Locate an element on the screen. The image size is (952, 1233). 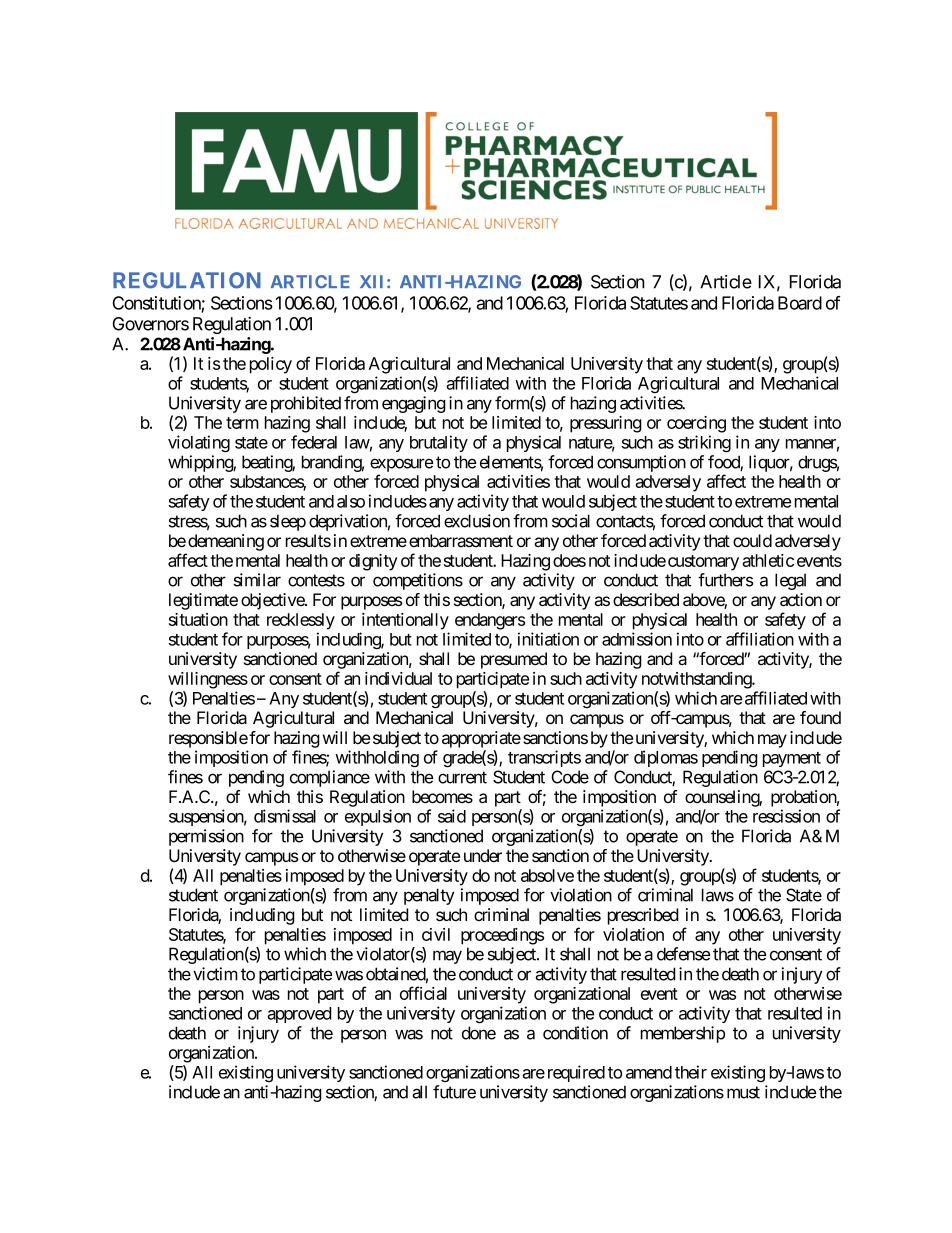
policy is located at coordinates (271, 365).
